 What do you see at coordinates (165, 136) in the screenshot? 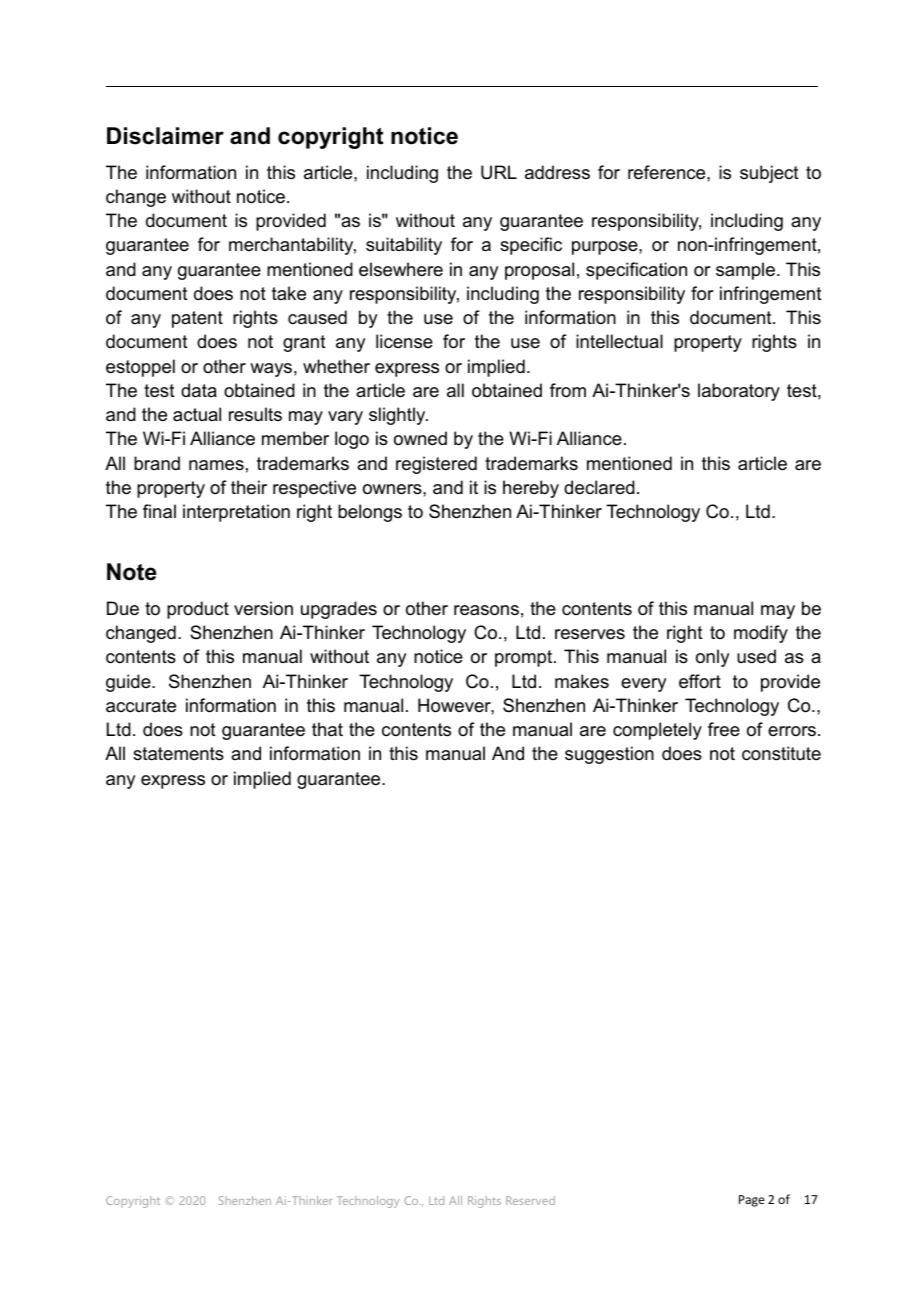
I see `Disclaimer` at bounding box center [165, 136].
